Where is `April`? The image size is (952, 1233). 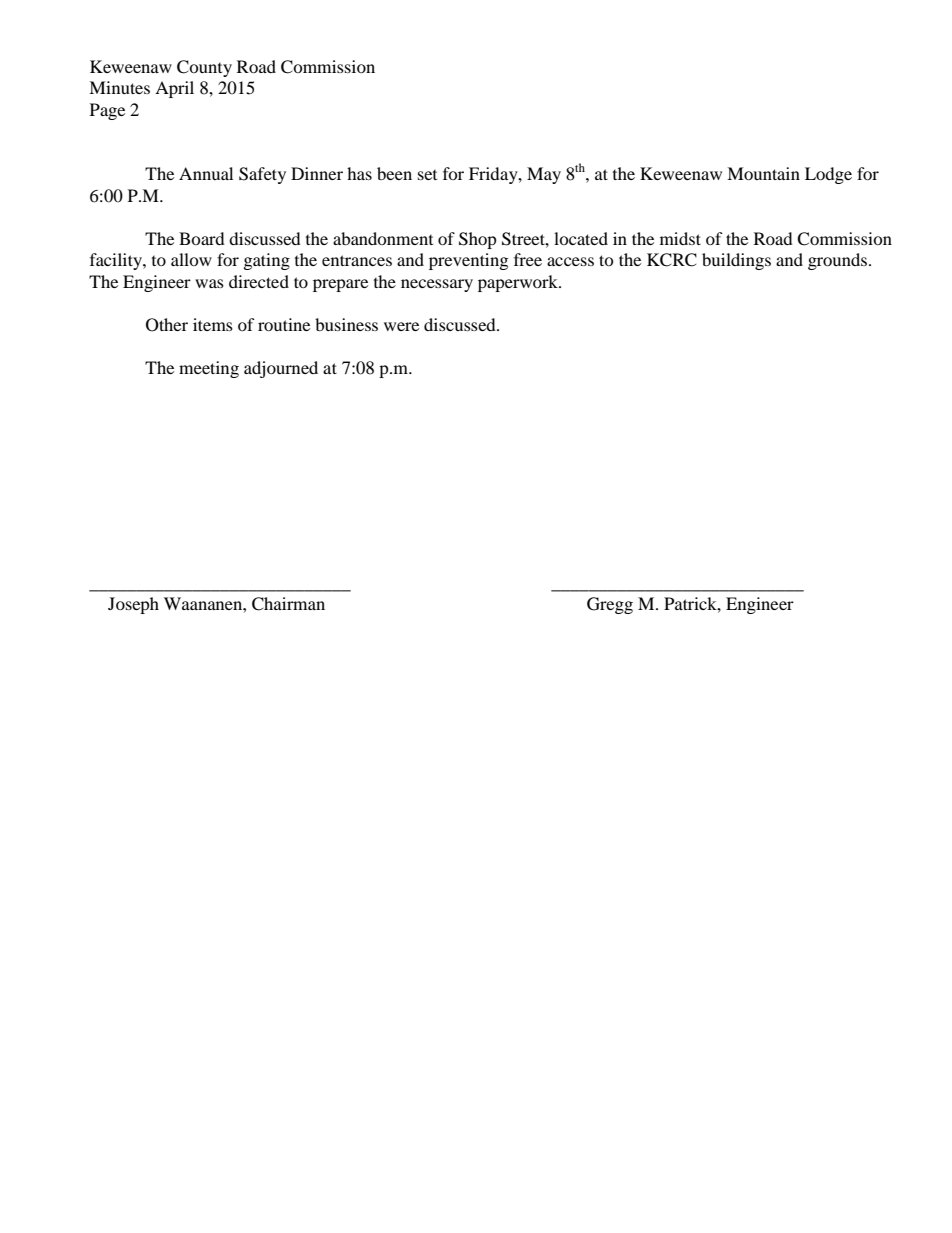
April is located at coordinates (174, 89).
